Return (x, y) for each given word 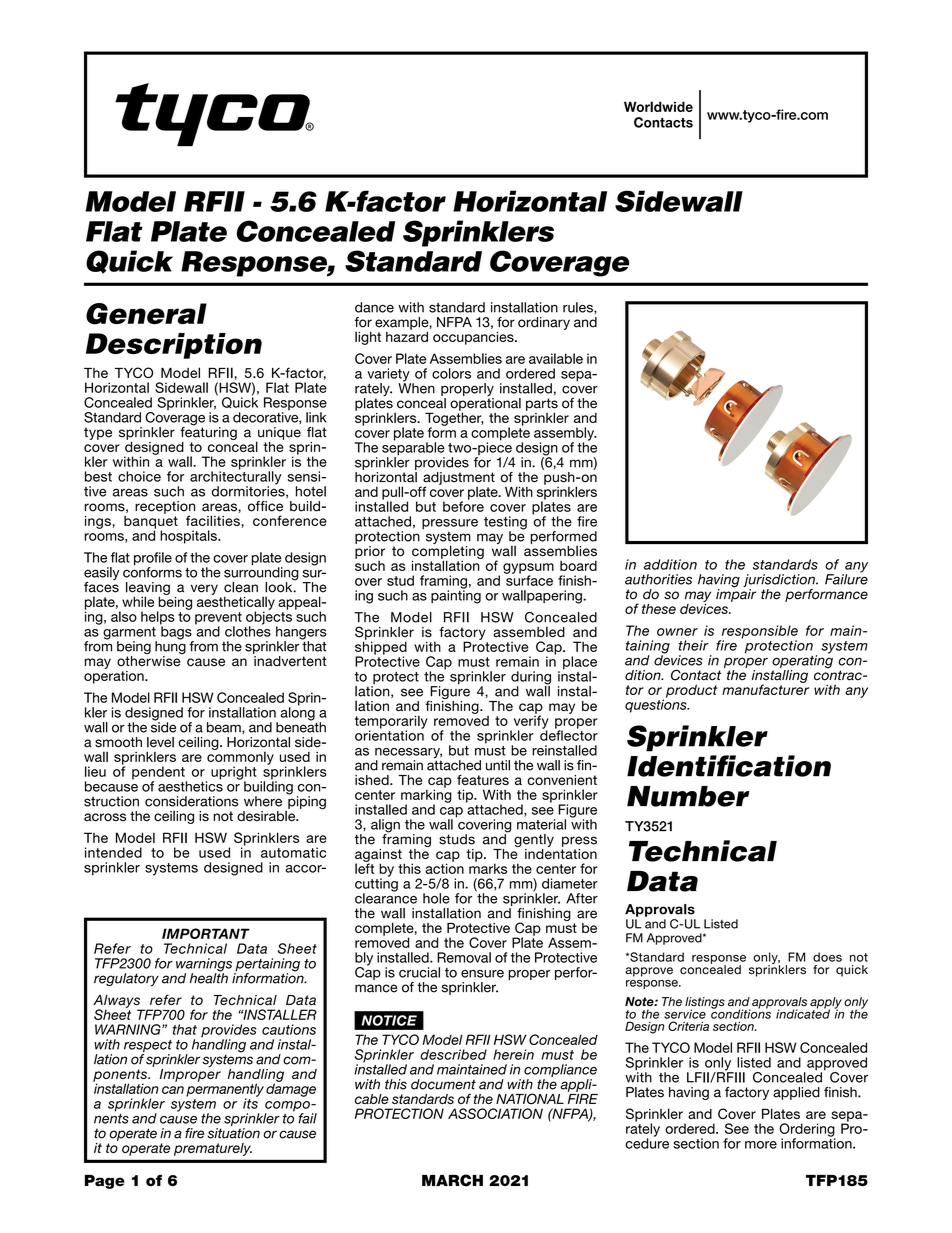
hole (436, 898)
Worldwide (658, 106)
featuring (208, 432)
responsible (758, 633)
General (146, 314)
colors (451, 373)
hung (170, 648)
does (827, 957)
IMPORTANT (206, 933)
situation (234, 1133)
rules (579, 308)
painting (456, 596)
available (556, 358)
